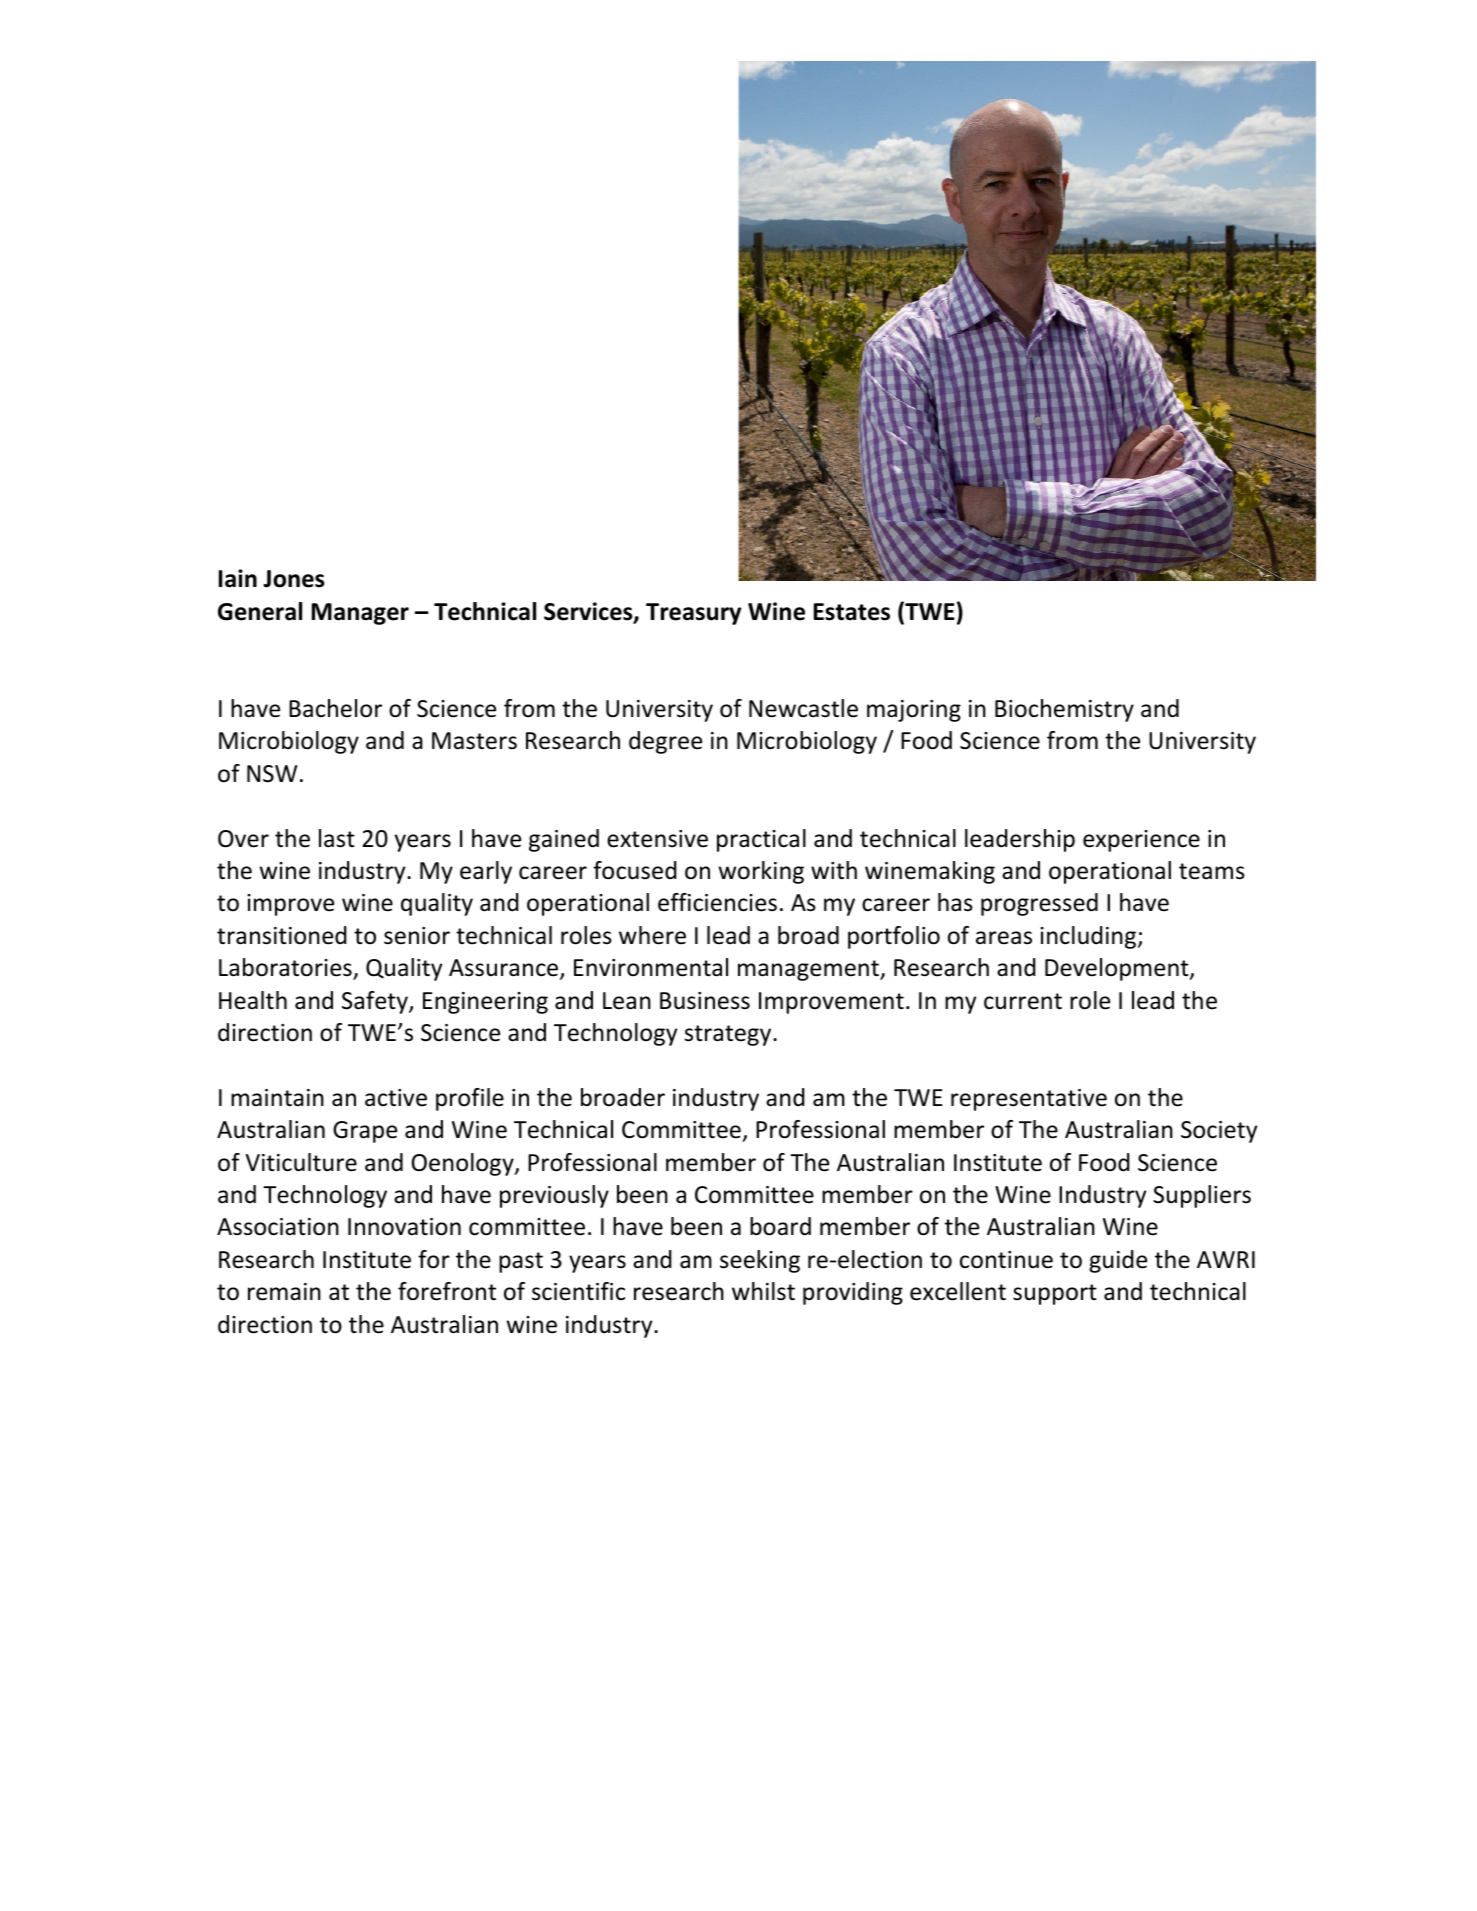 The height and width of the screenshot is (1911, 1477). I want to click on Safety, so click(376, 1002).
